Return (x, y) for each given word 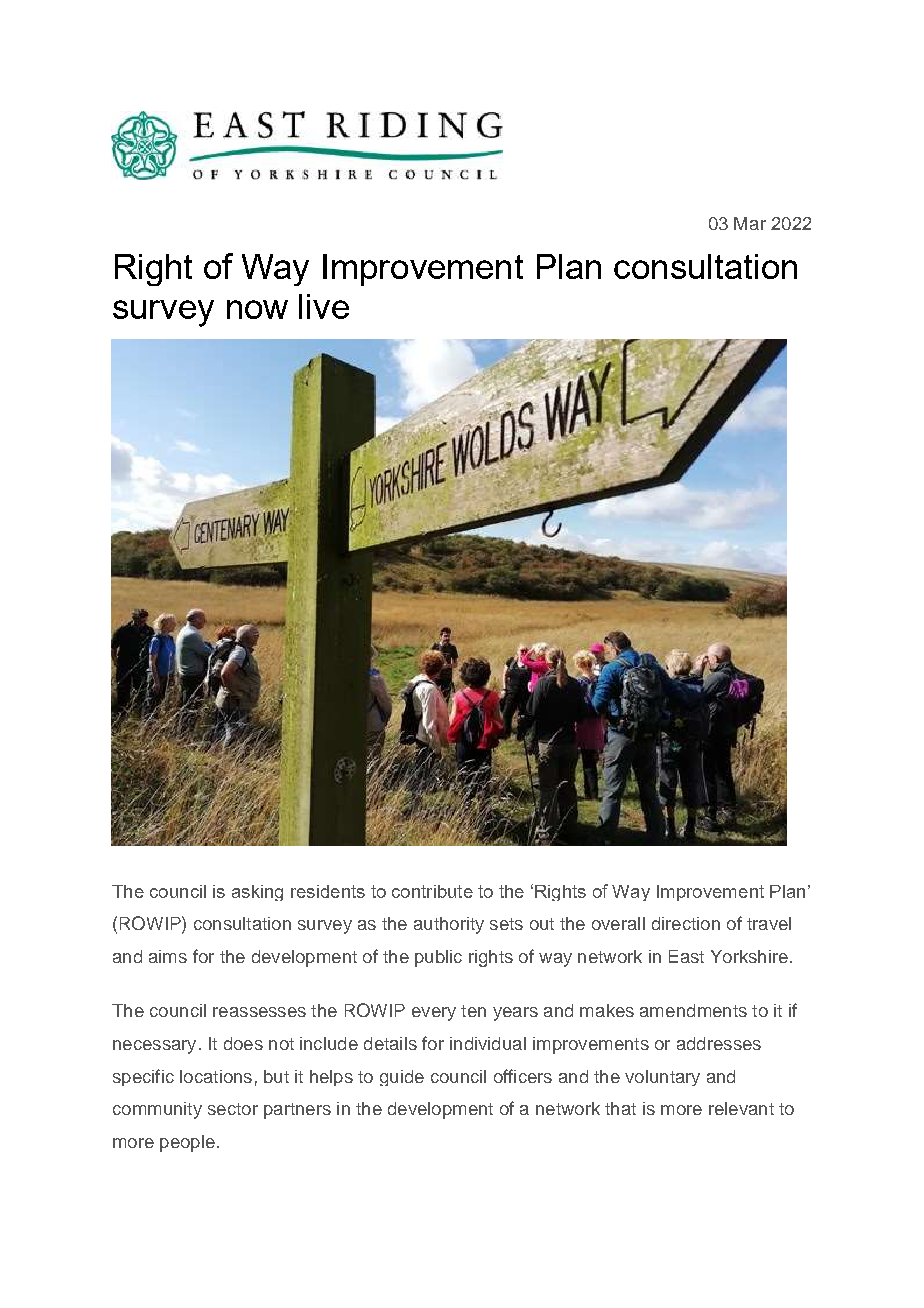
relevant (741, 1108)
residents (328, 891)
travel (769, 923)
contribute (432, 891)
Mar (750, 223)
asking (257, 893)
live (324, 306)
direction (686, 923)
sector (233, 1109)
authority (449, 925)
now (257, 309)
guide (402, 1078)
